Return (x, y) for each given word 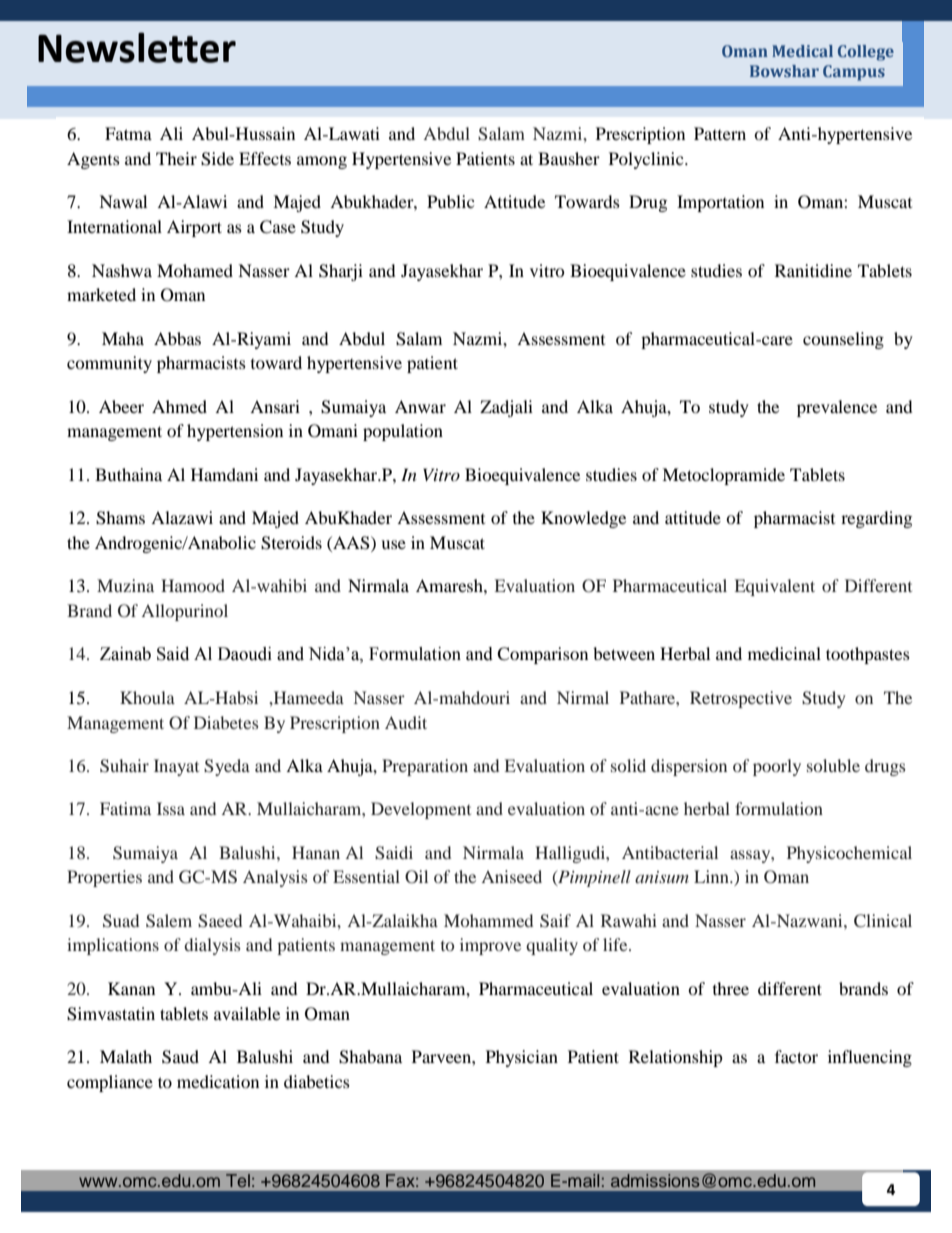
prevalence (837, 408)
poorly (777, 767)
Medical (802, 51)
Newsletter (137, 47)
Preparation (425, 767)
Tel (238, 1180)
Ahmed (179, 406)
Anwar (420, 406)
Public (450, 201)
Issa (171, 808)
